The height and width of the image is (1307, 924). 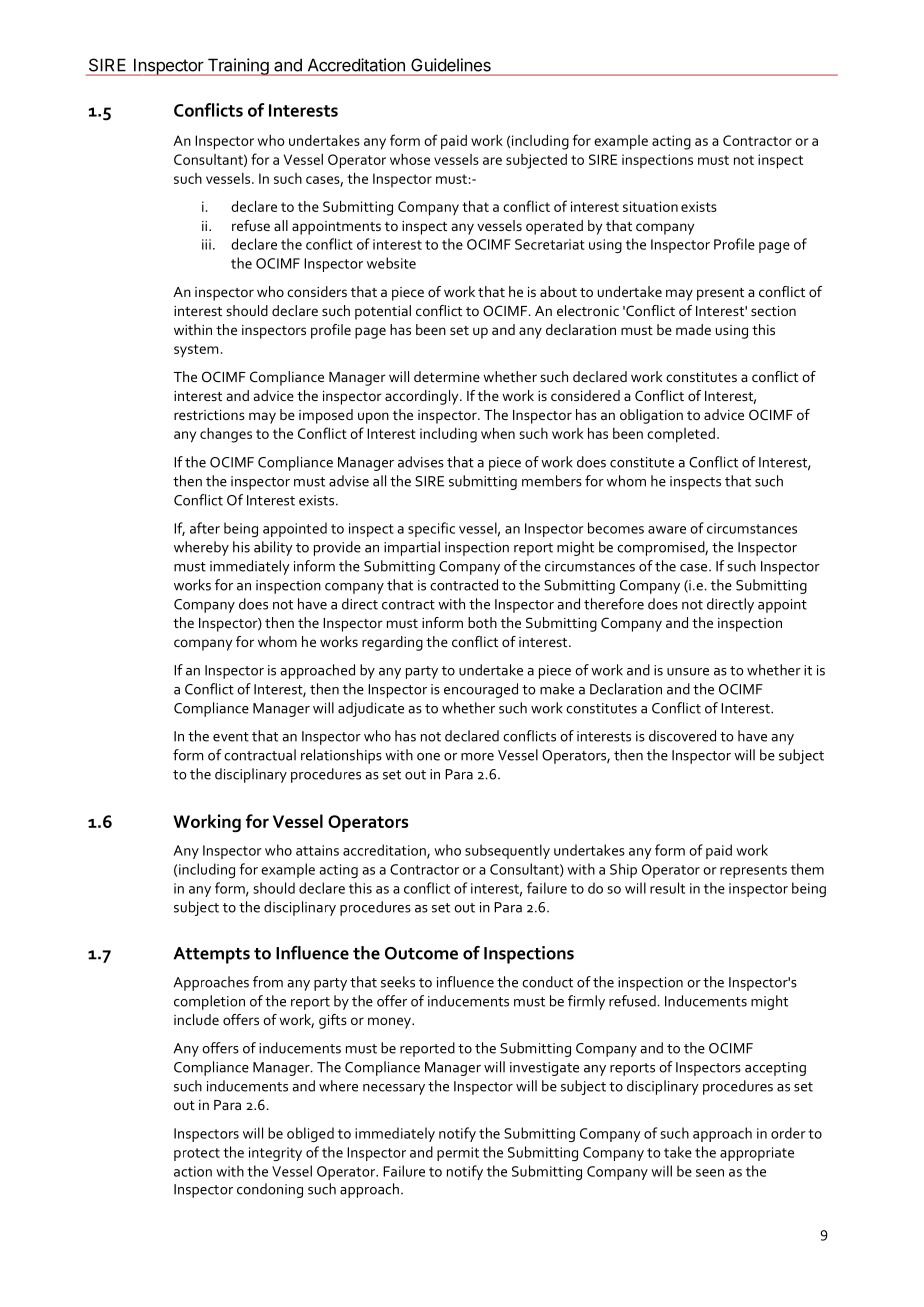 What do you see at coordinates (482, 622) in the image?
I see `both` at bounding box center [482, 622].
